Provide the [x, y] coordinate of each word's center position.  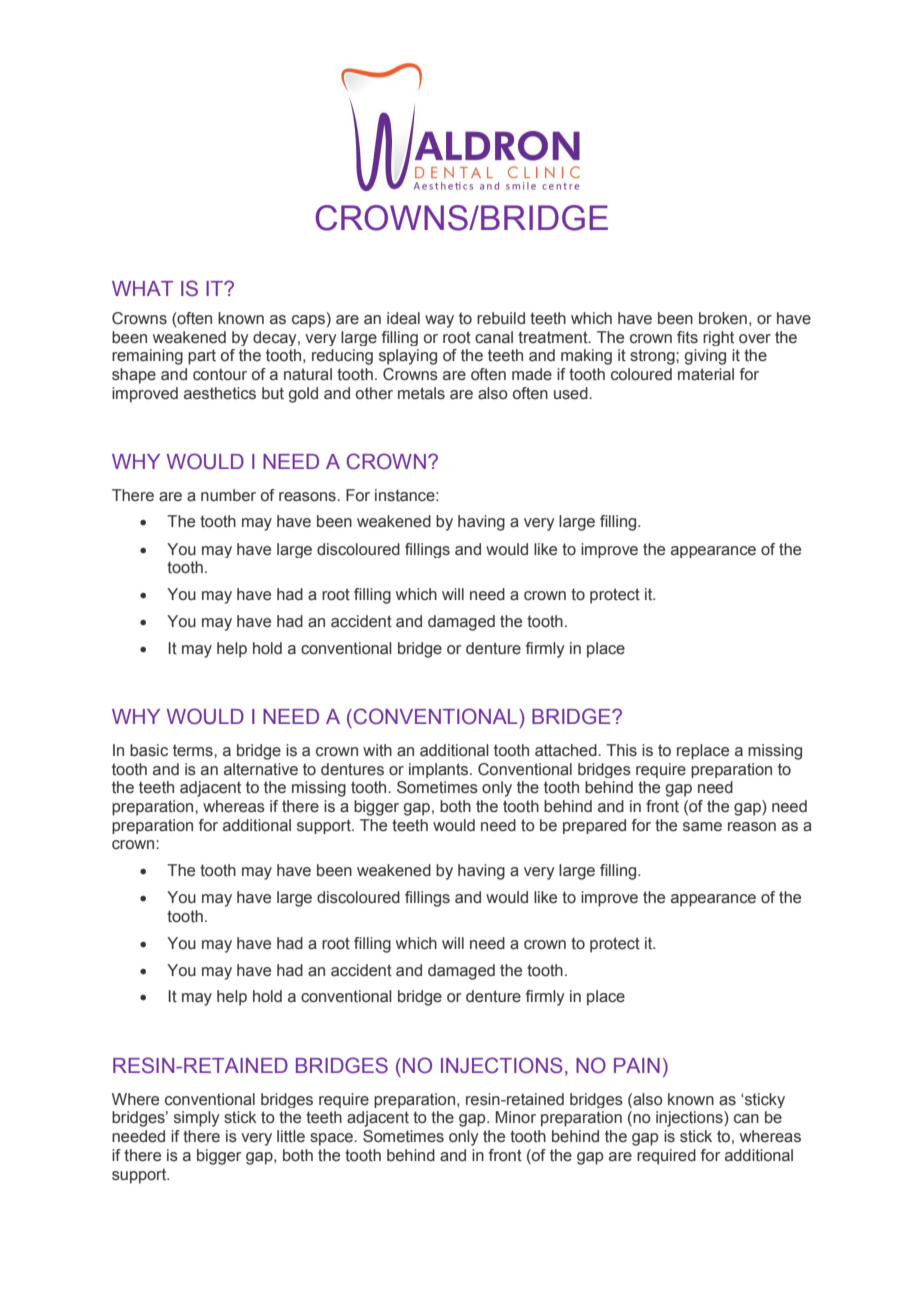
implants [440, 770]
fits [687, 337]
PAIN [637, 1065]
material [706, 374]
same [702, 827]
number [228, 495]
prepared [594, 826]
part [202, 357]
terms [194, 750]
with [377, 750]
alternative [261, 769]
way [439, 321]
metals [421, 393]
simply [196, 1119]
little [291, 1136]
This [621, 750]
